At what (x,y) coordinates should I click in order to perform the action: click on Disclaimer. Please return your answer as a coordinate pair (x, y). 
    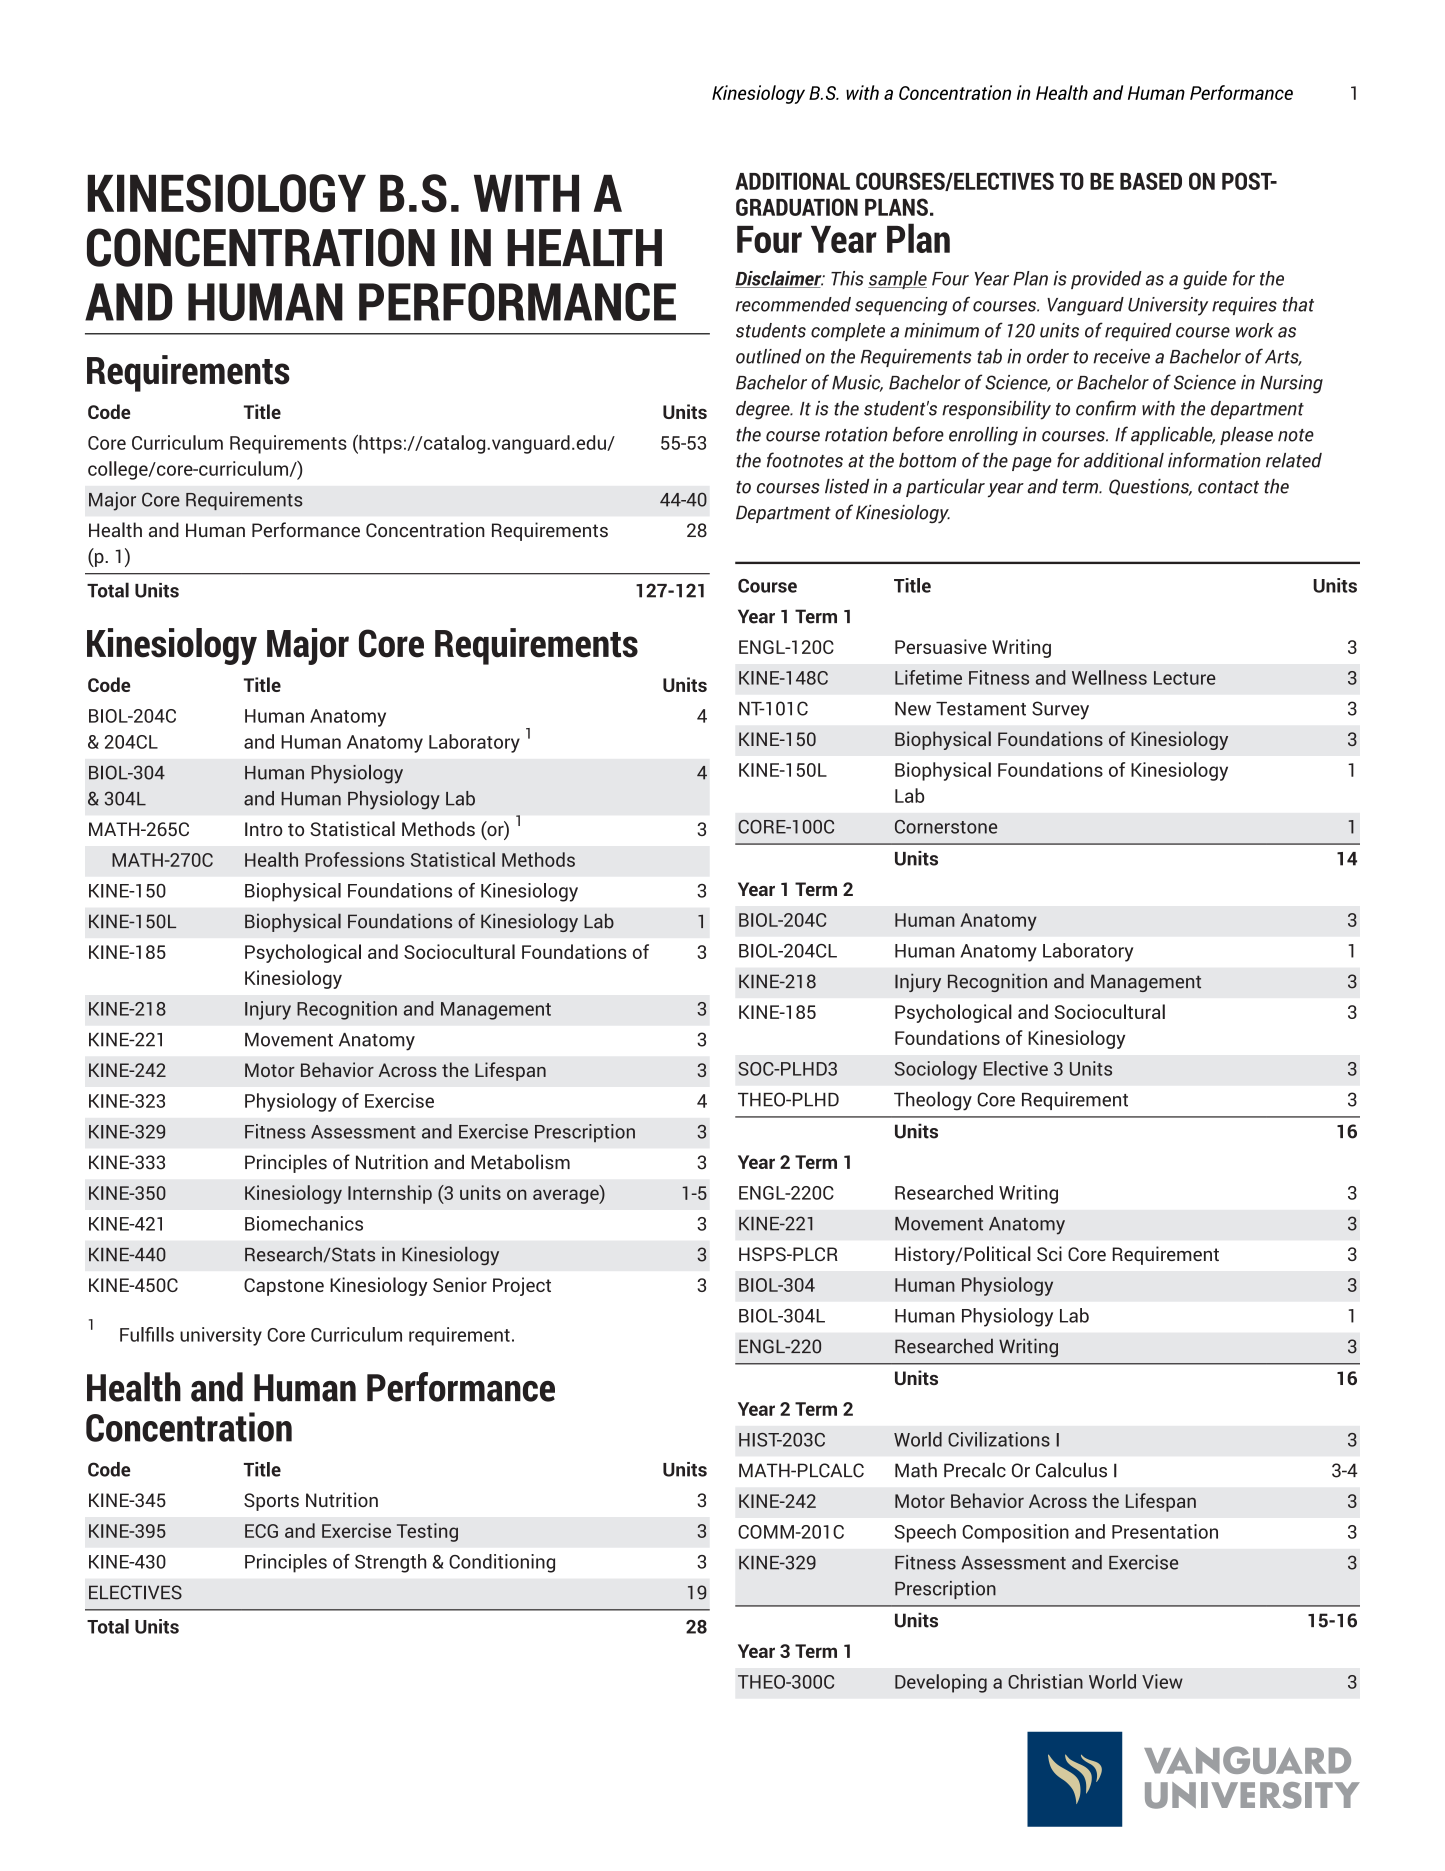
    Looking at the image, I should click on (779, 279).
